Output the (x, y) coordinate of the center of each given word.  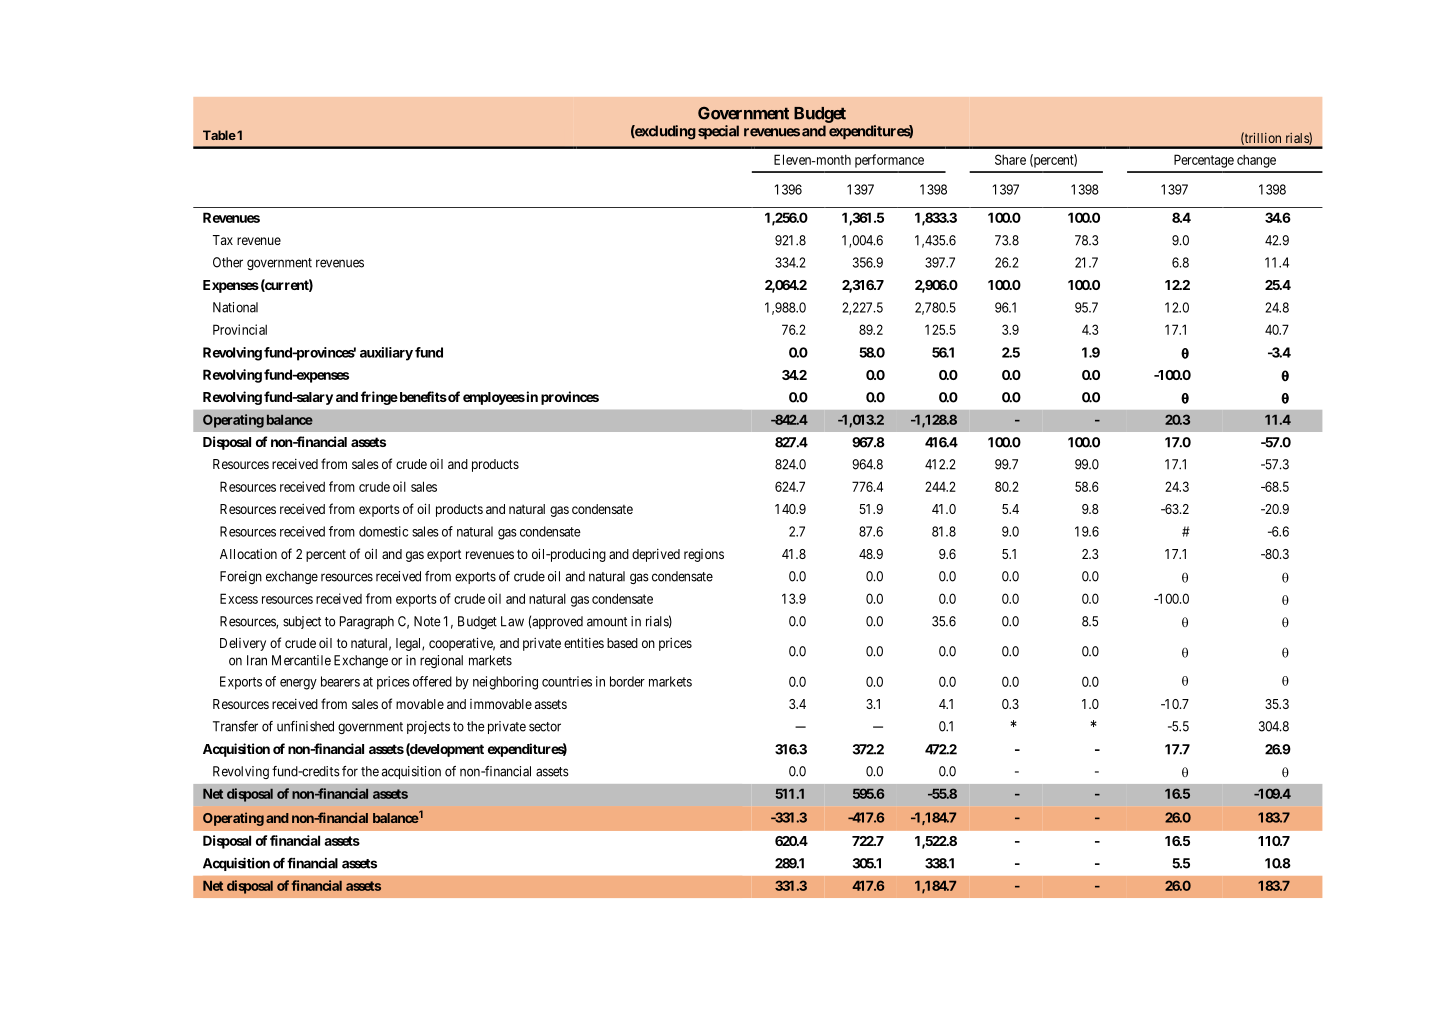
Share (1010, 159)
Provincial (240, 329)
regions (704, 555)
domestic (383, 531)
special (718, 132)
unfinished (305, 726)
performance (889, 161)
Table (219, 135)
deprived (656, 555)
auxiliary (386, 354)
